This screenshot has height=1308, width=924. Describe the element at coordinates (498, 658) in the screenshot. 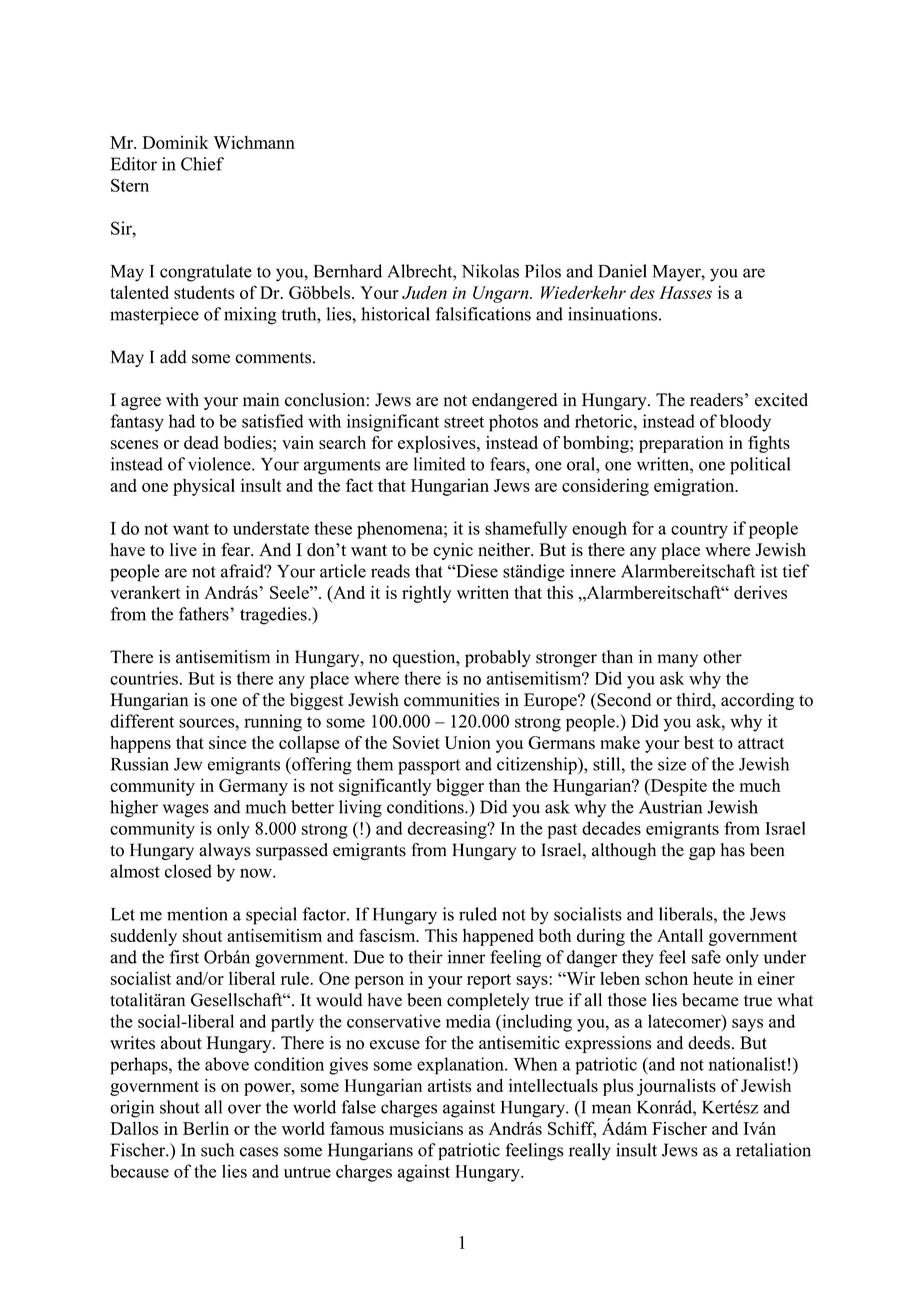

I see `probably` at that location.
